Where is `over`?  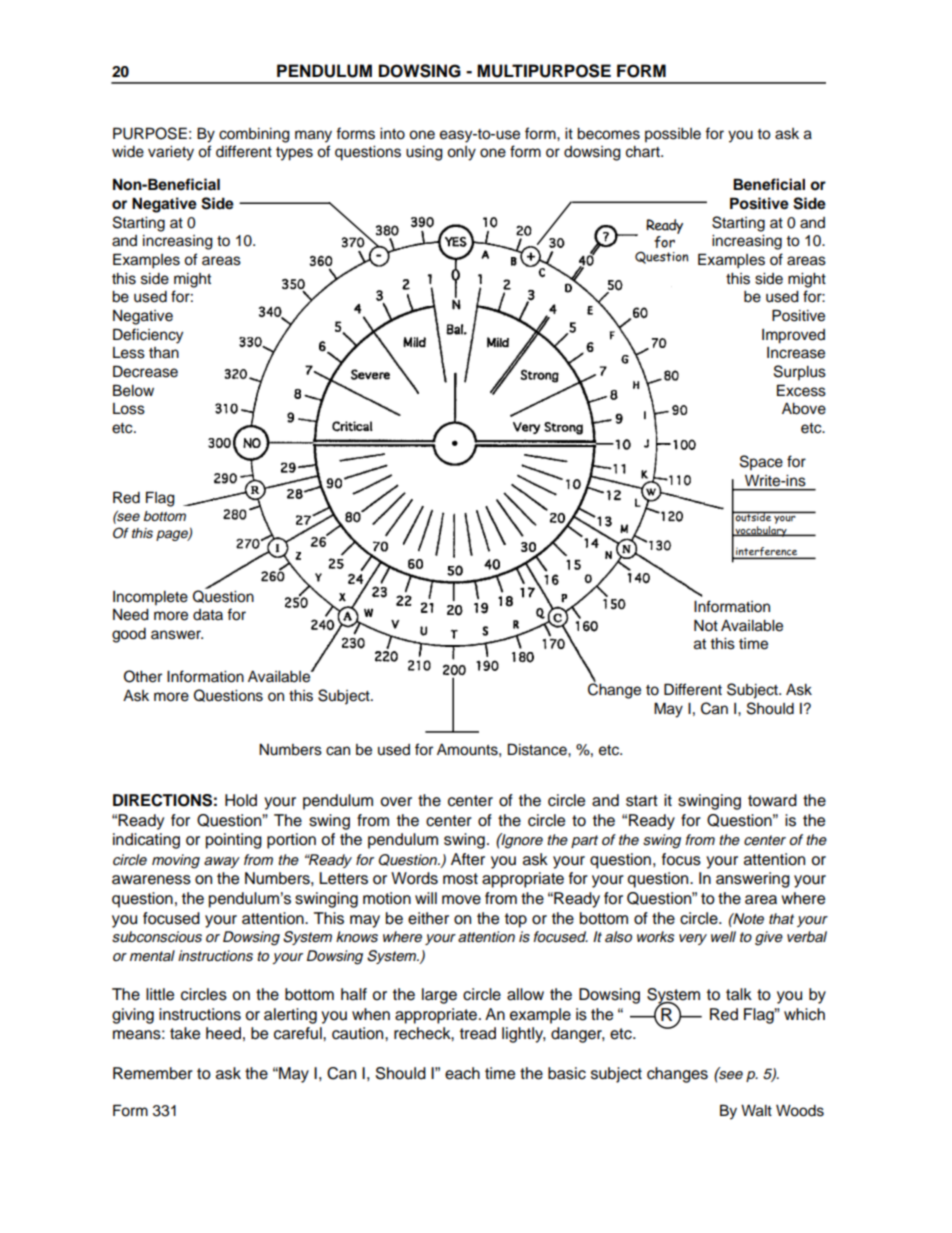
over is located at coordinates (396, 802).
